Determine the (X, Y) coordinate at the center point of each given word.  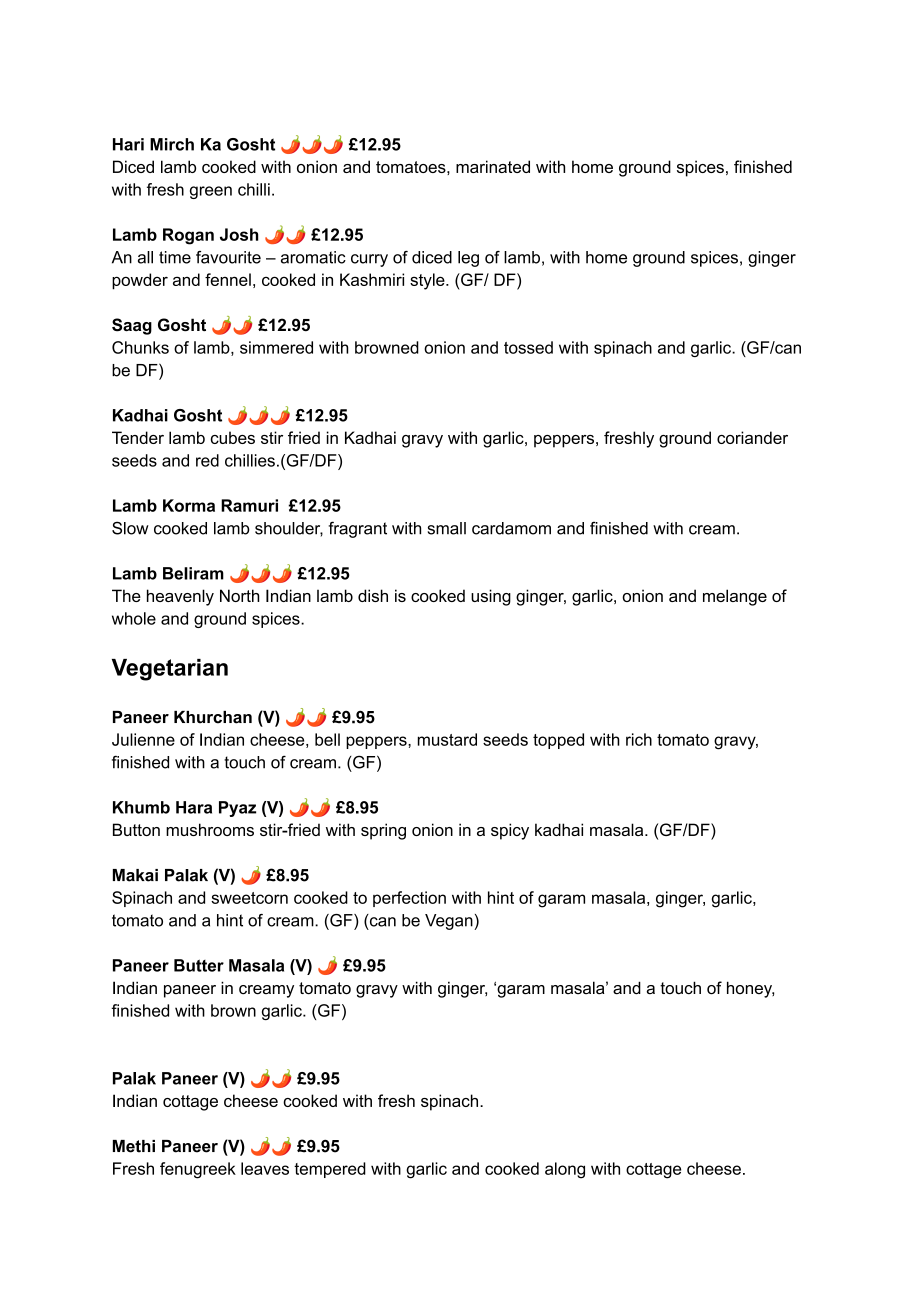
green (211, 192)
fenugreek (198, 1170)
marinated (493, 166)
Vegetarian (170, 670)
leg (468, 259)
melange (735, 597)
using (491, 597)
